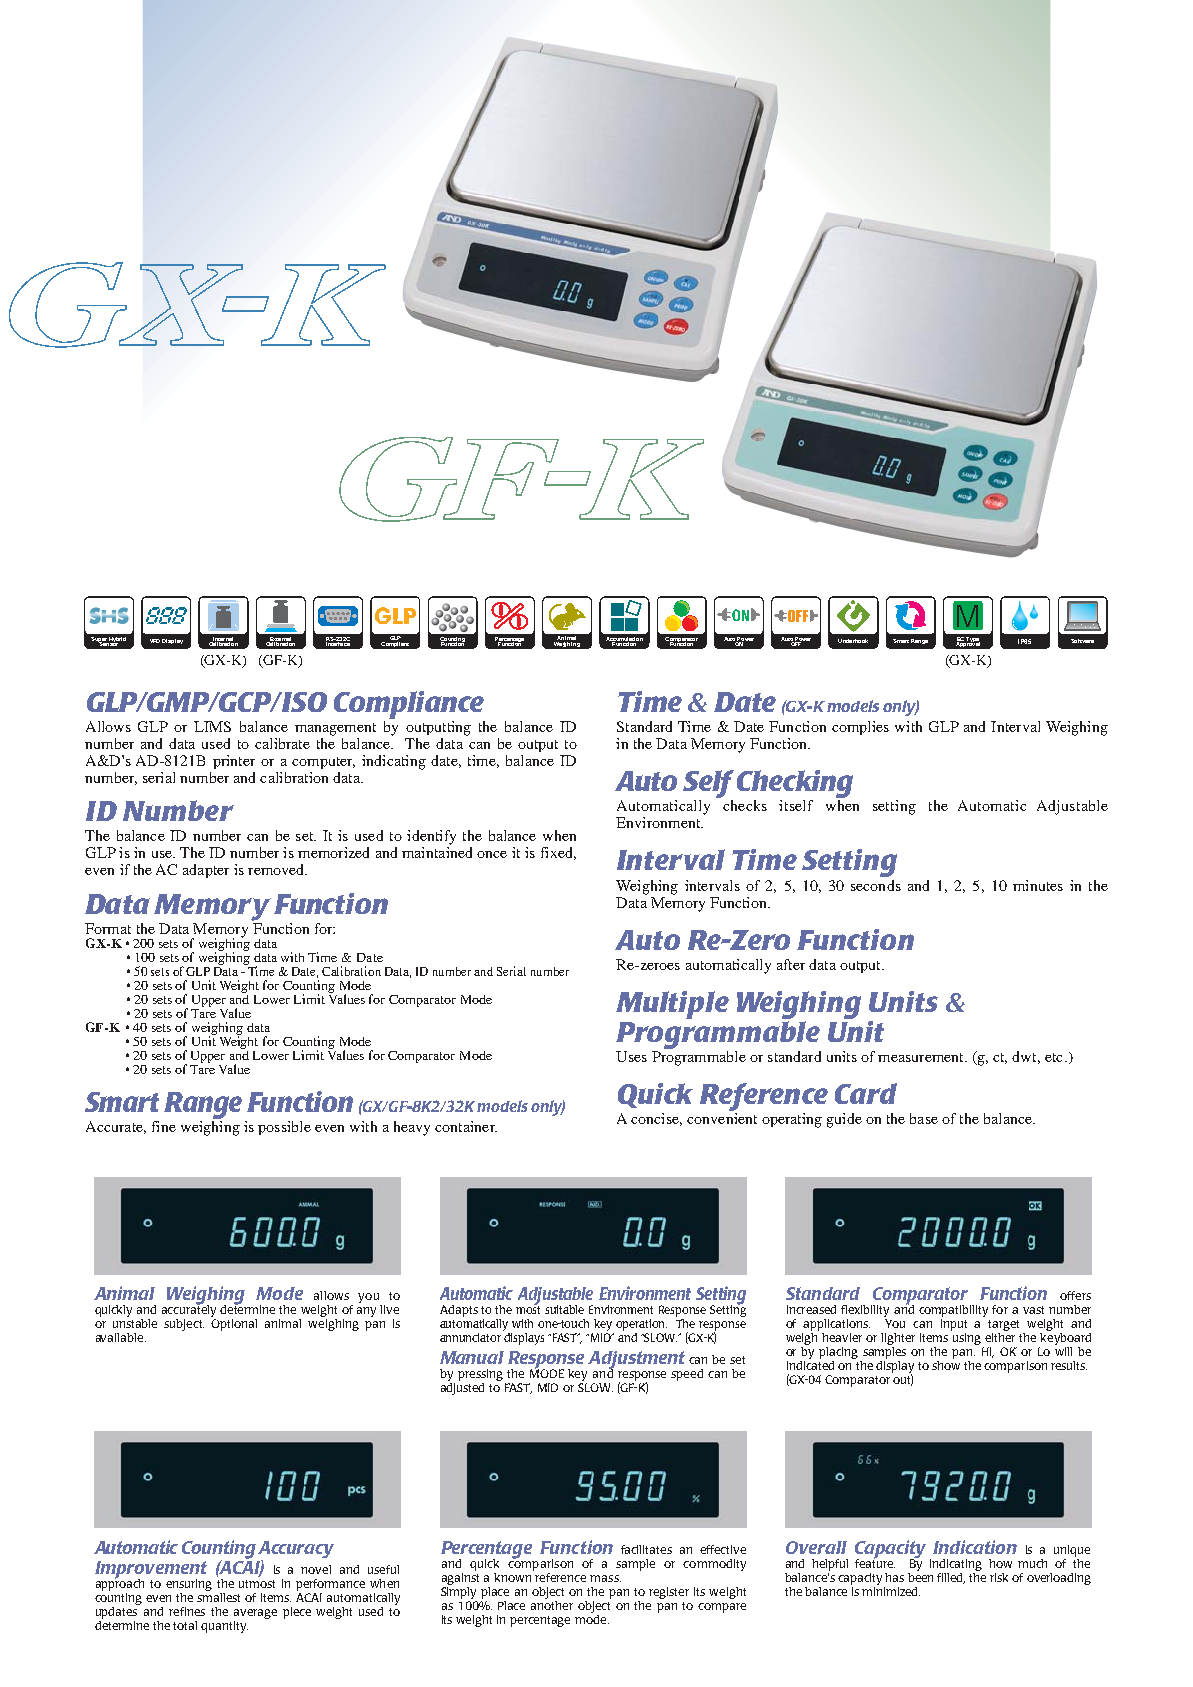  Describe the element at coordinates (206, 871) in the page. I see `adapter` at that location.
